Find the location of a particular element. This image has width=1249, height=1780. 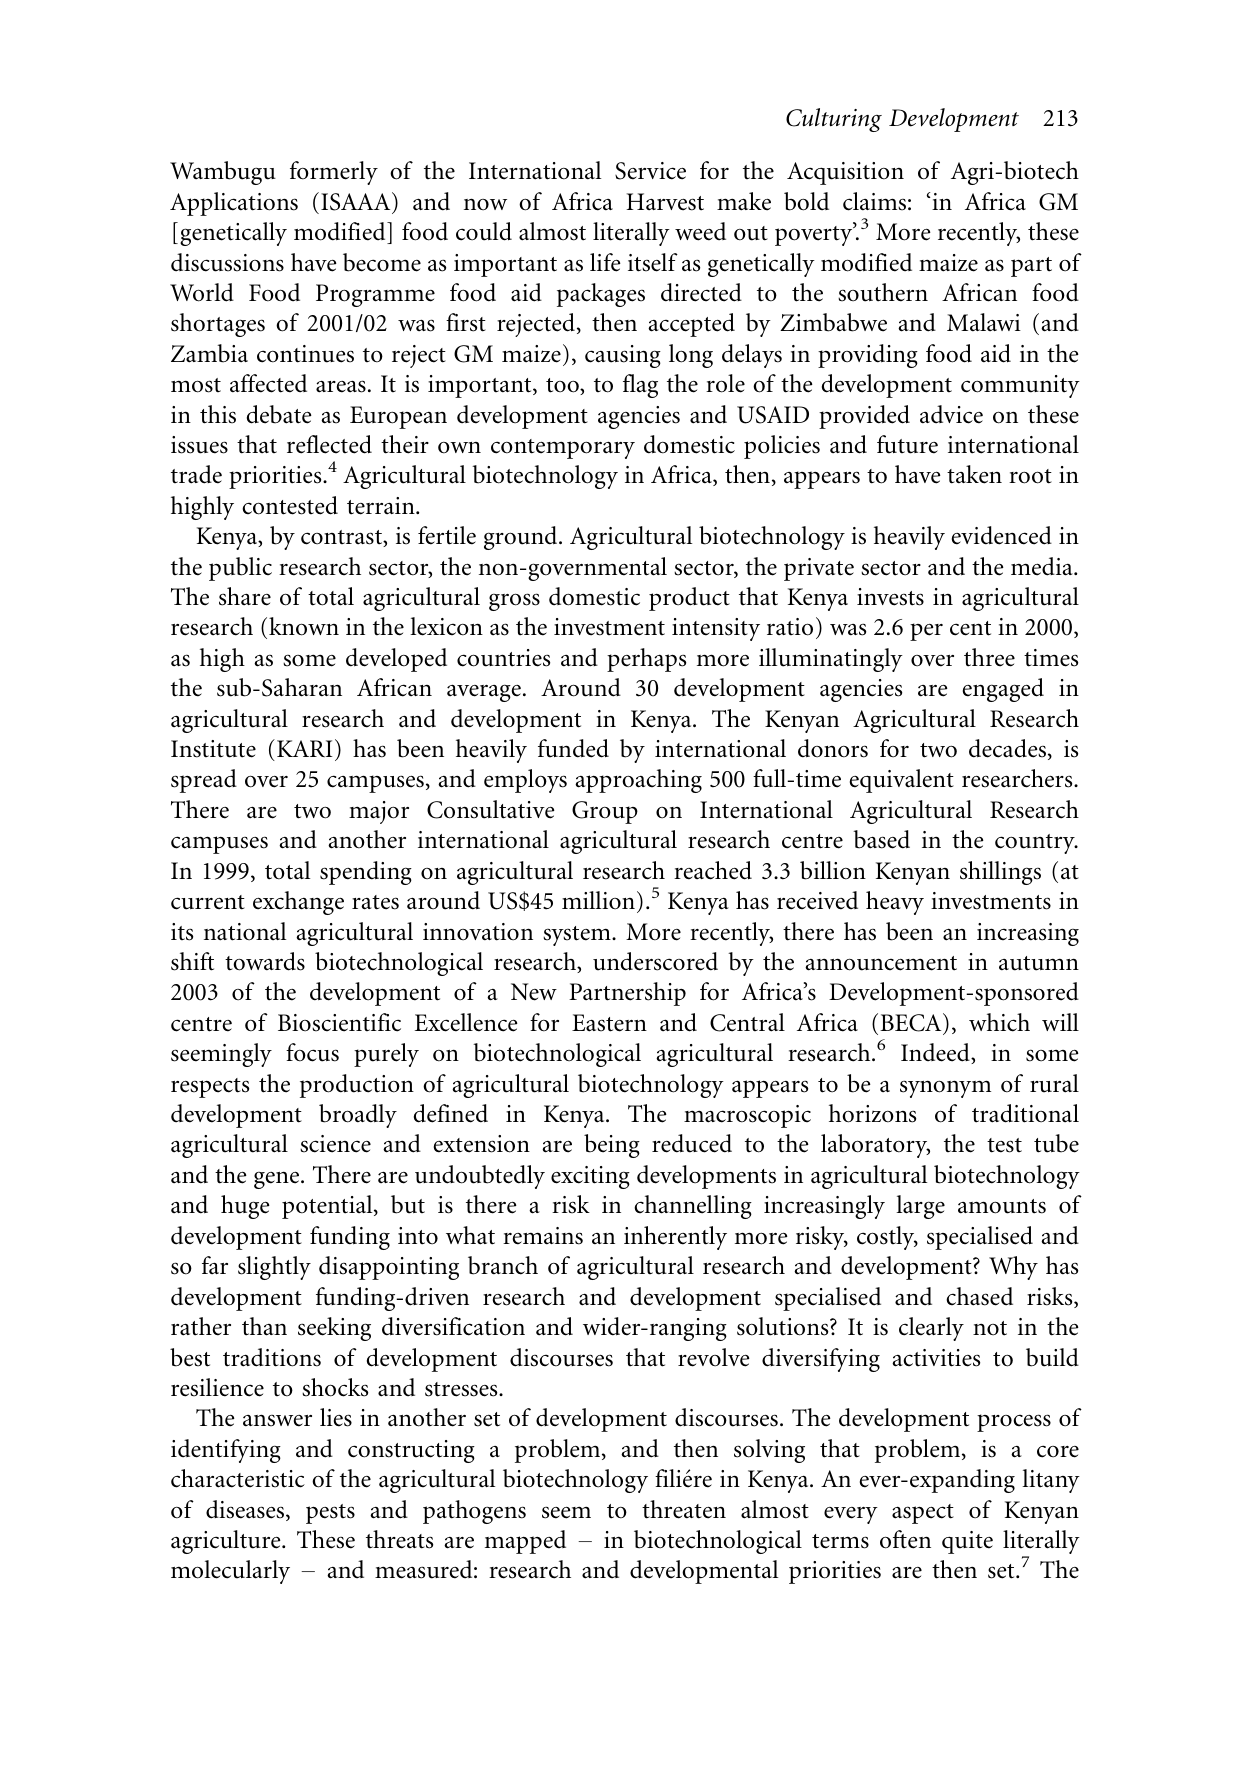

pests is located at coordinates (330, 1514).
